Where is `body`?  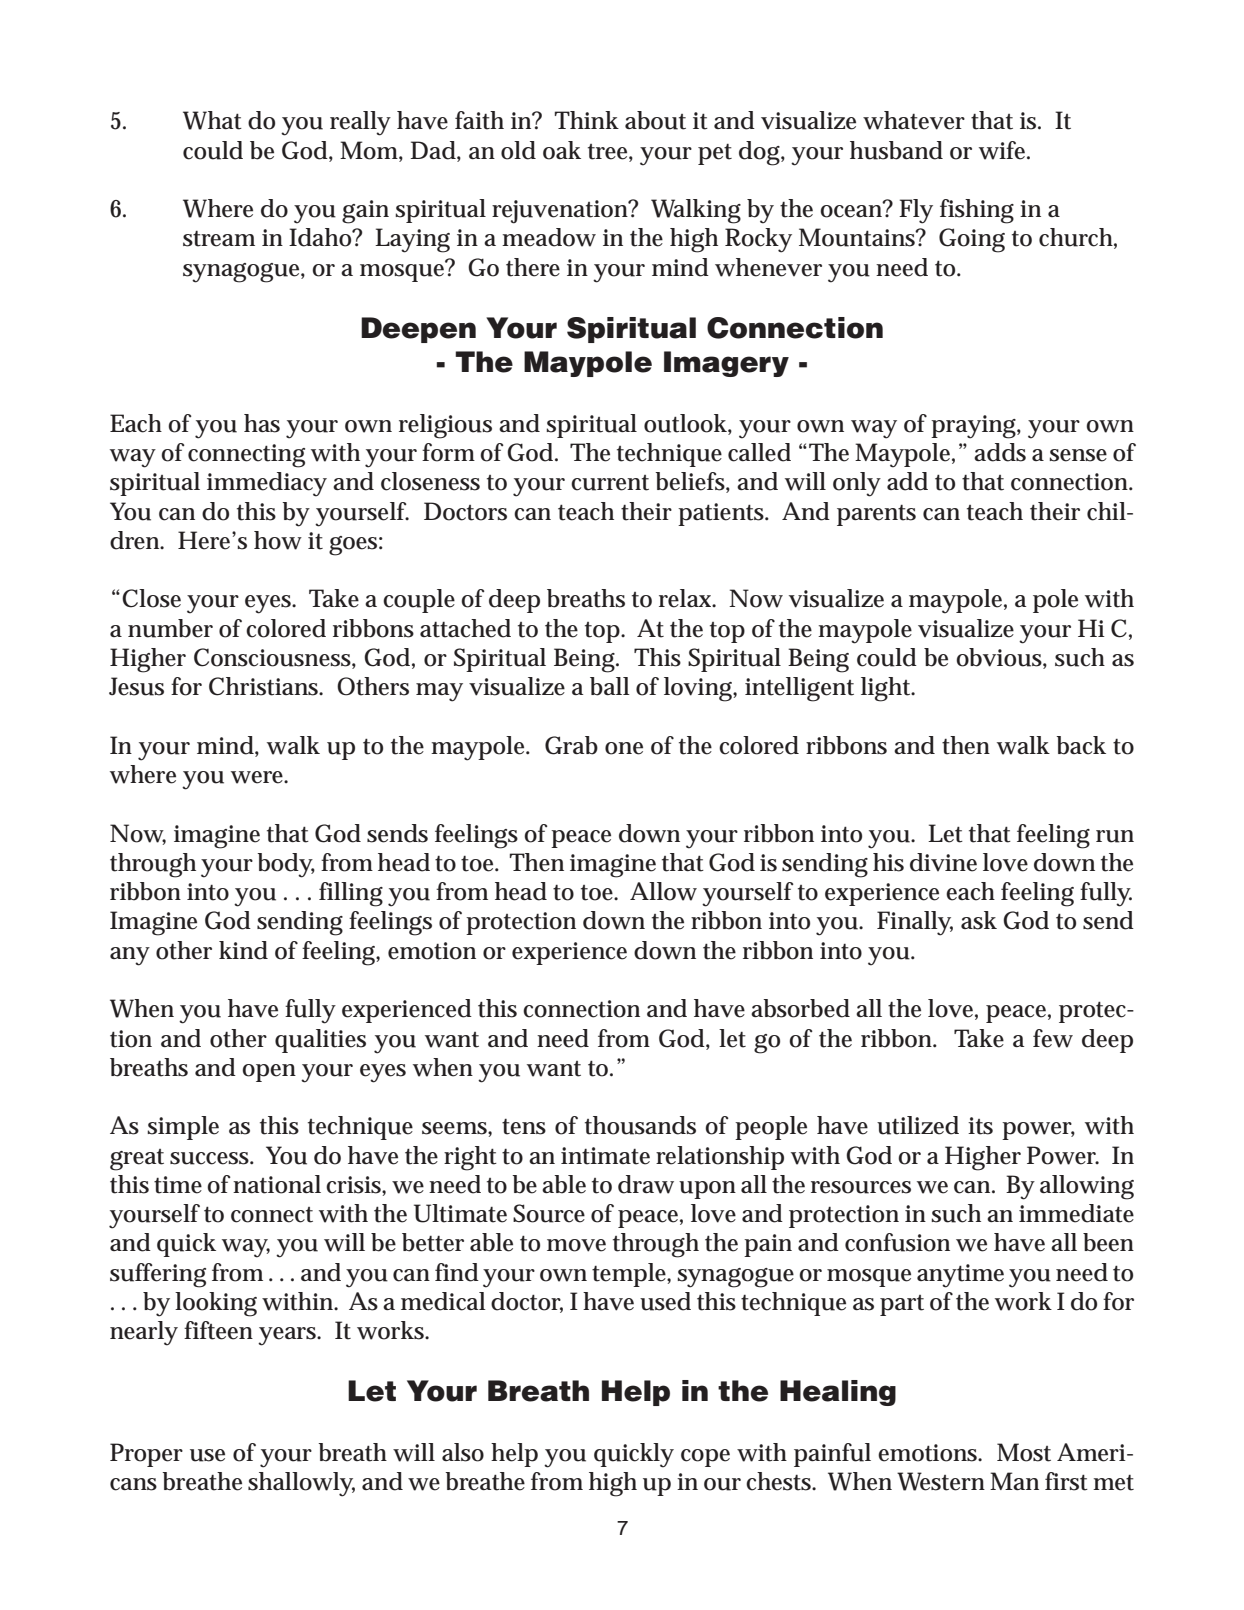
body is located at coordinates (286, 865).
